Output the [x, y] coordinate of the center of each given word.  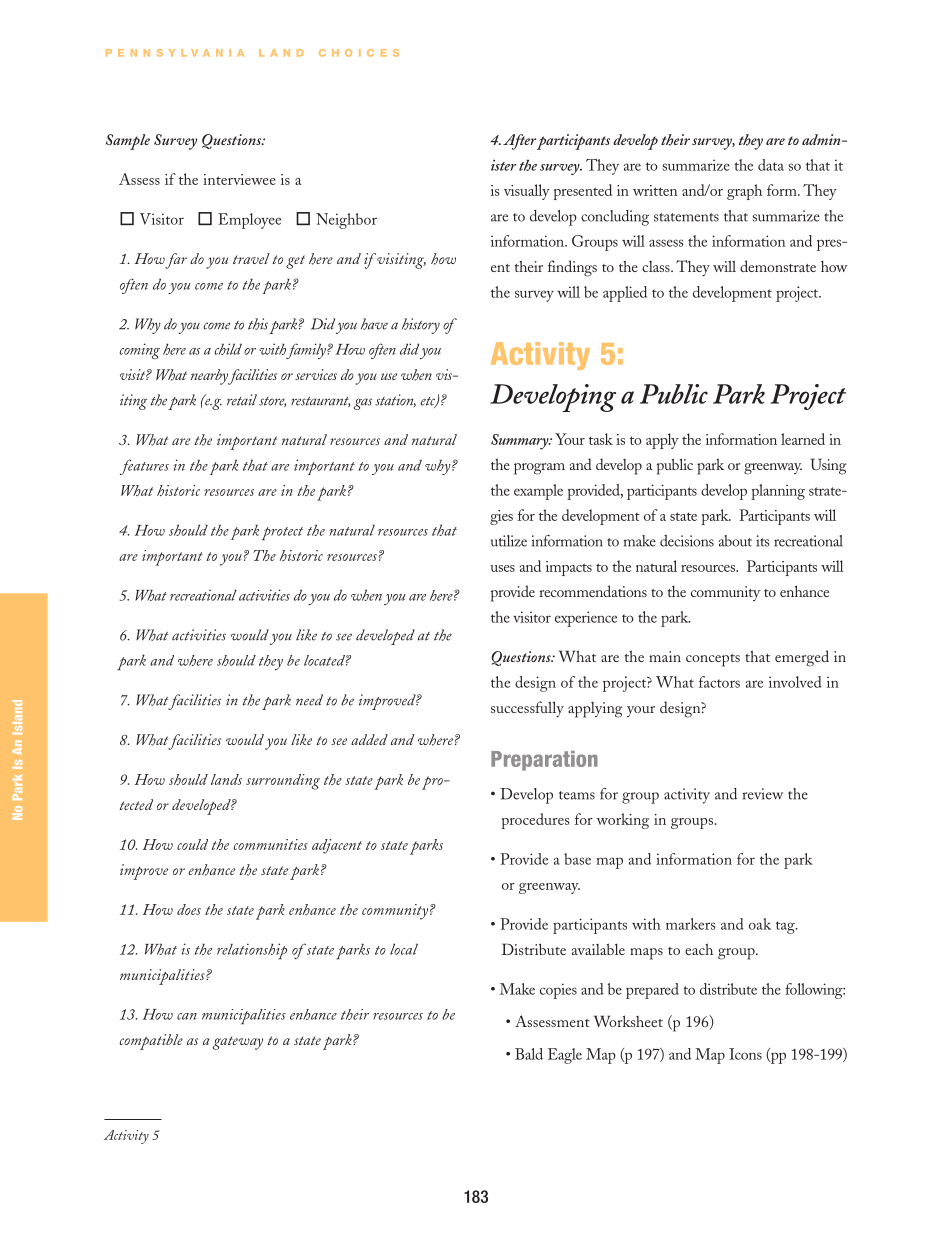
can [187, 1016]
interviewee [239, 179]
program [539, 469]
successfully [527, 709]
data [771, 165]
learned [803, 439]
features [144, 467]
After [519, 142]
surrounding [283, 782]
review [763, 794]
